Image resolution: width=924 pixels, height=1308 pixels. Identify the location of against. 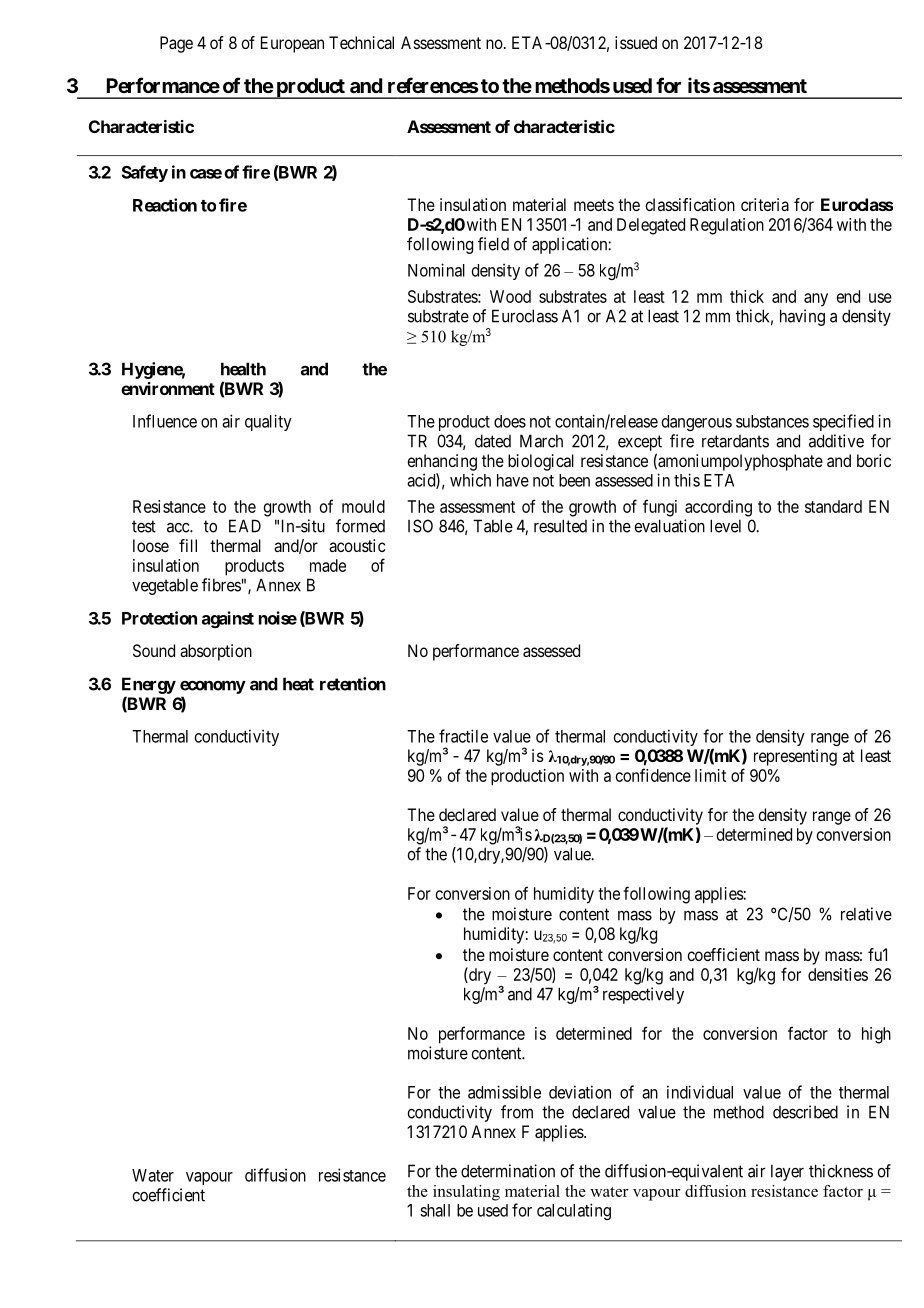
(228, 619).
